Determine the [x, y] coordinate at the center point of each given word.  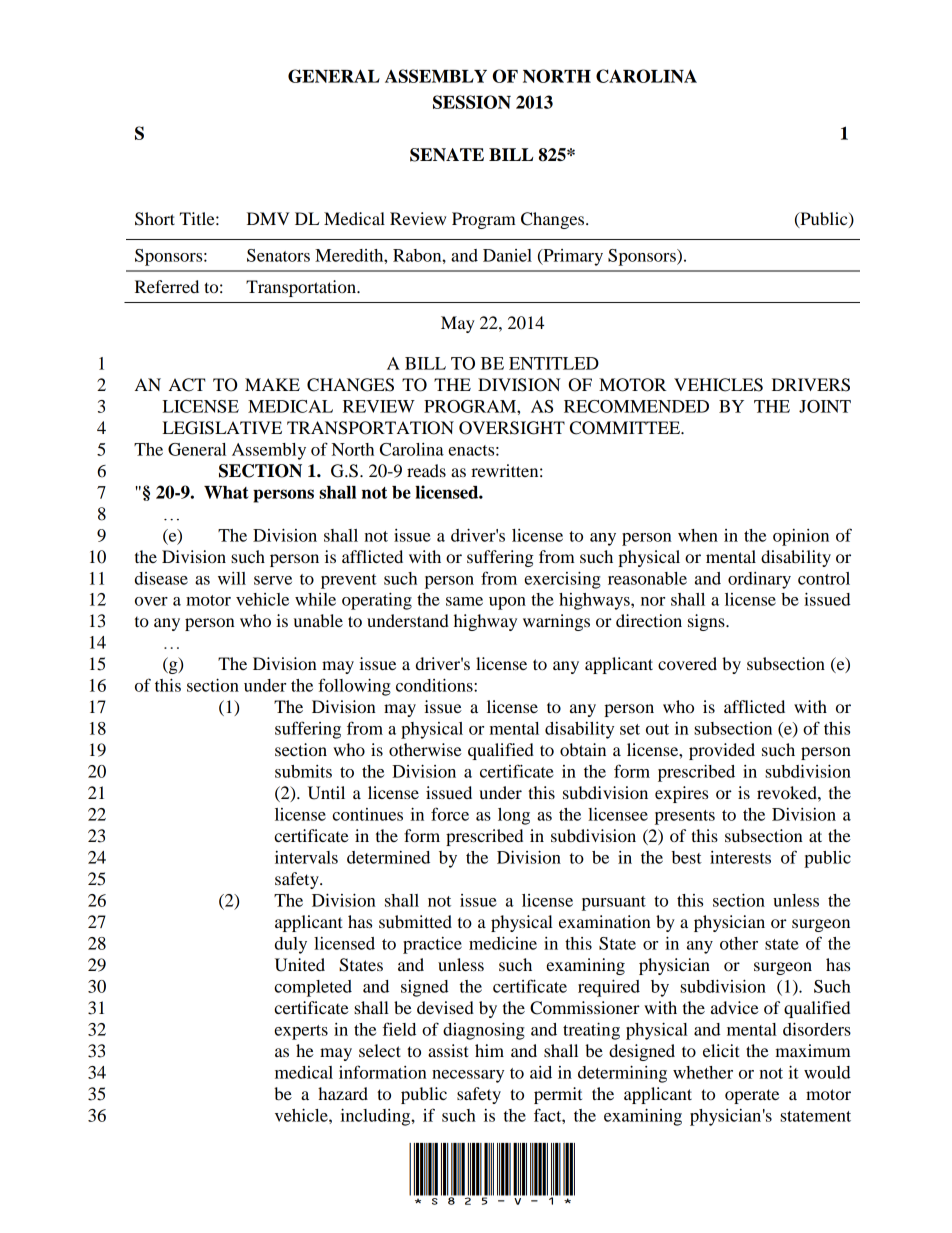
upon [507, 603]
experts [301, 1032]
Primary [572, 257]
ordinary [759, 580]
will [232, 578]
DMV [268, 218]
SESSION [472, 102]
